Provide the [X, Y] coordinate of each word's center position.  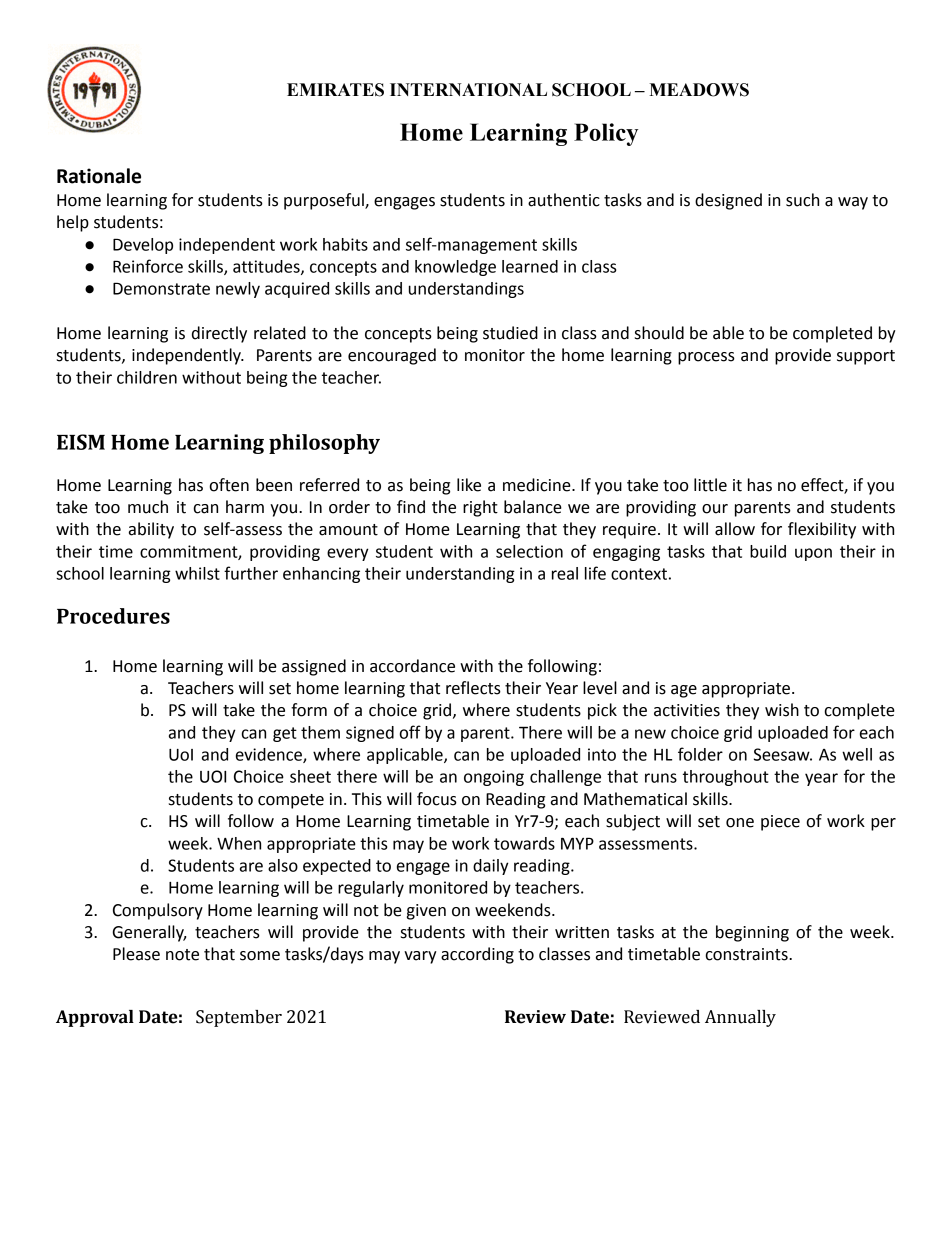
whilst [197, 573]
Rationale [99, 176]
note [182, 955]
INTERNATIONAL [468, 90]
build [768, 551]
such [802, 200]
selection [529, 551]
